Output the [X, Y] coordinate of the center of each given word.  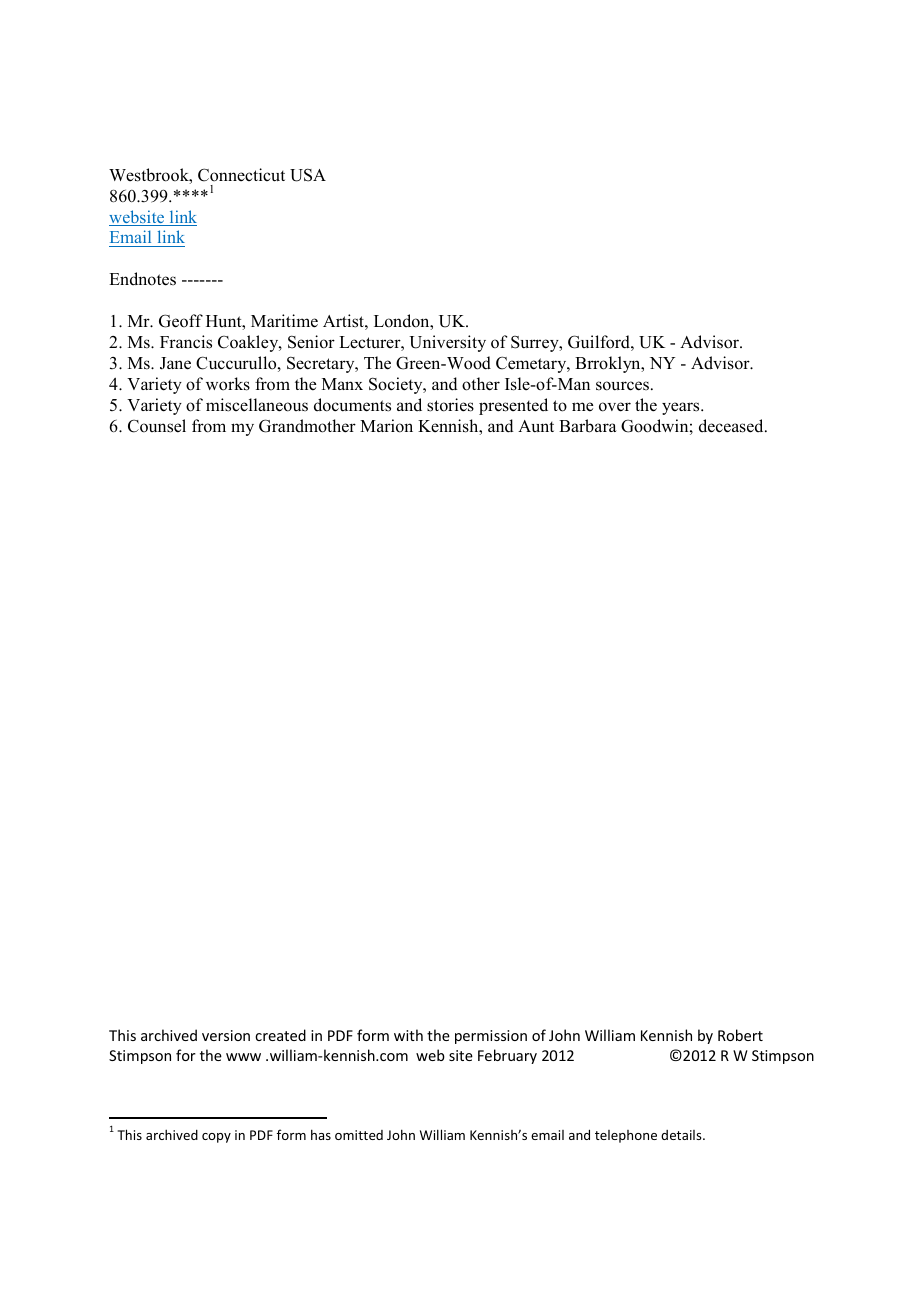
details [682, 1135]
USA [308, 175]
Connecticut [241, 175]
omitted [359, 1135]
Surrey [536, 344]
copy [216, 1138]
